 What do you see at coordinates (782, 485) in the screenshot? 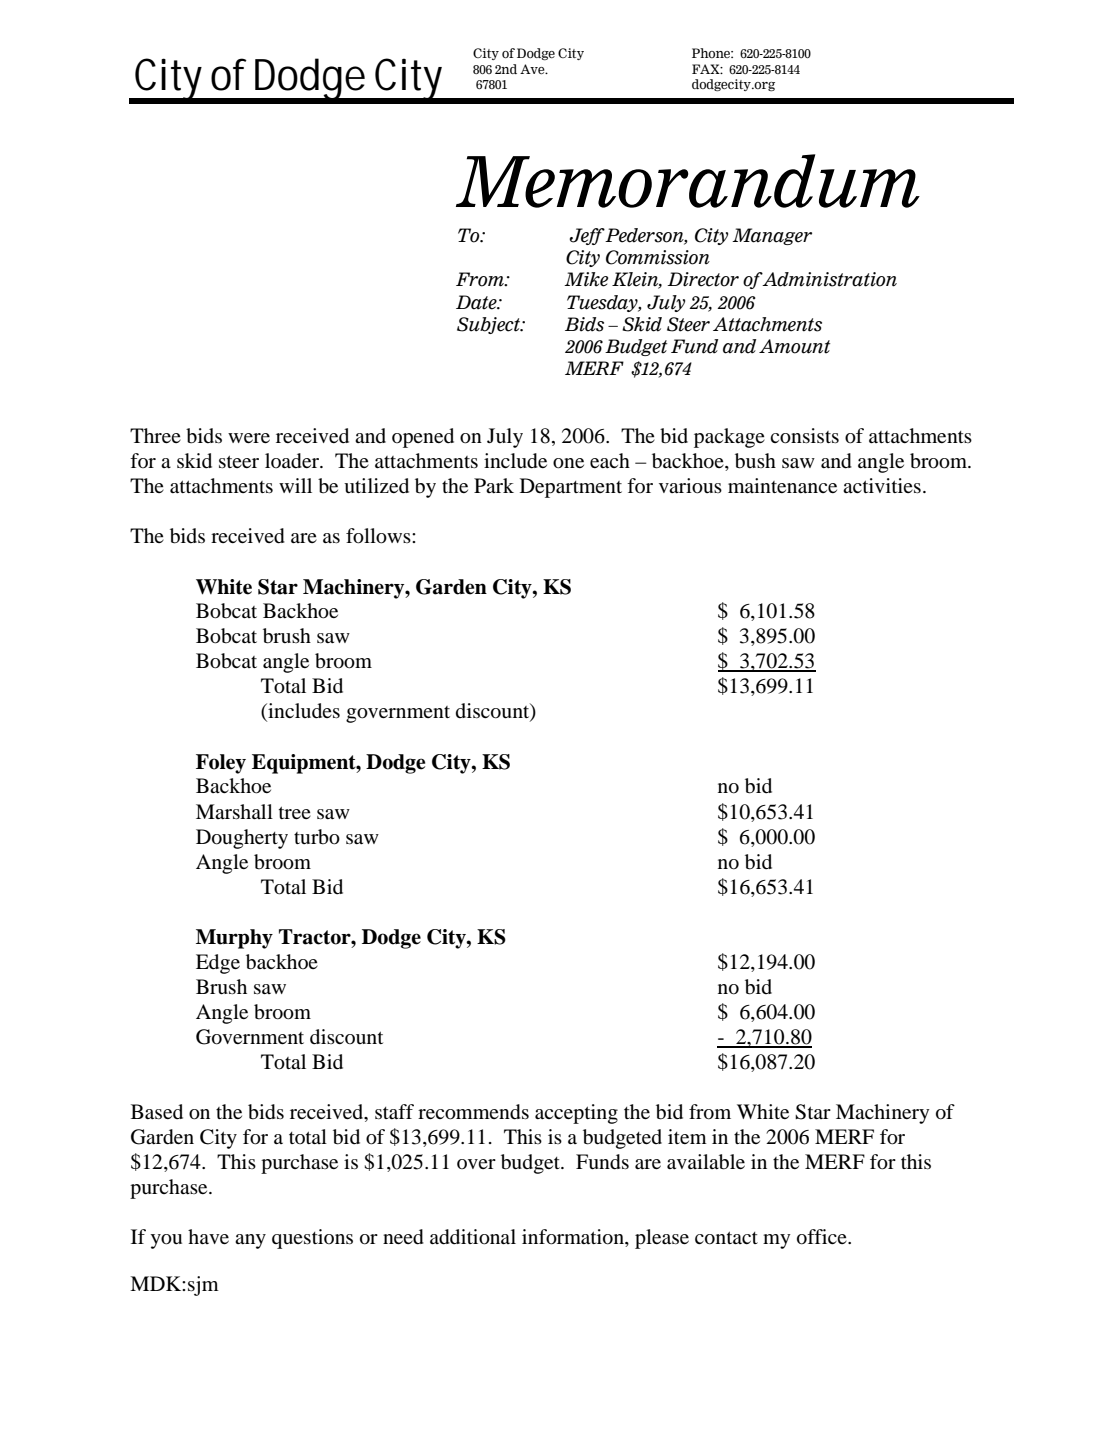
I see `maintenance` at bounding box center [782, 485].
